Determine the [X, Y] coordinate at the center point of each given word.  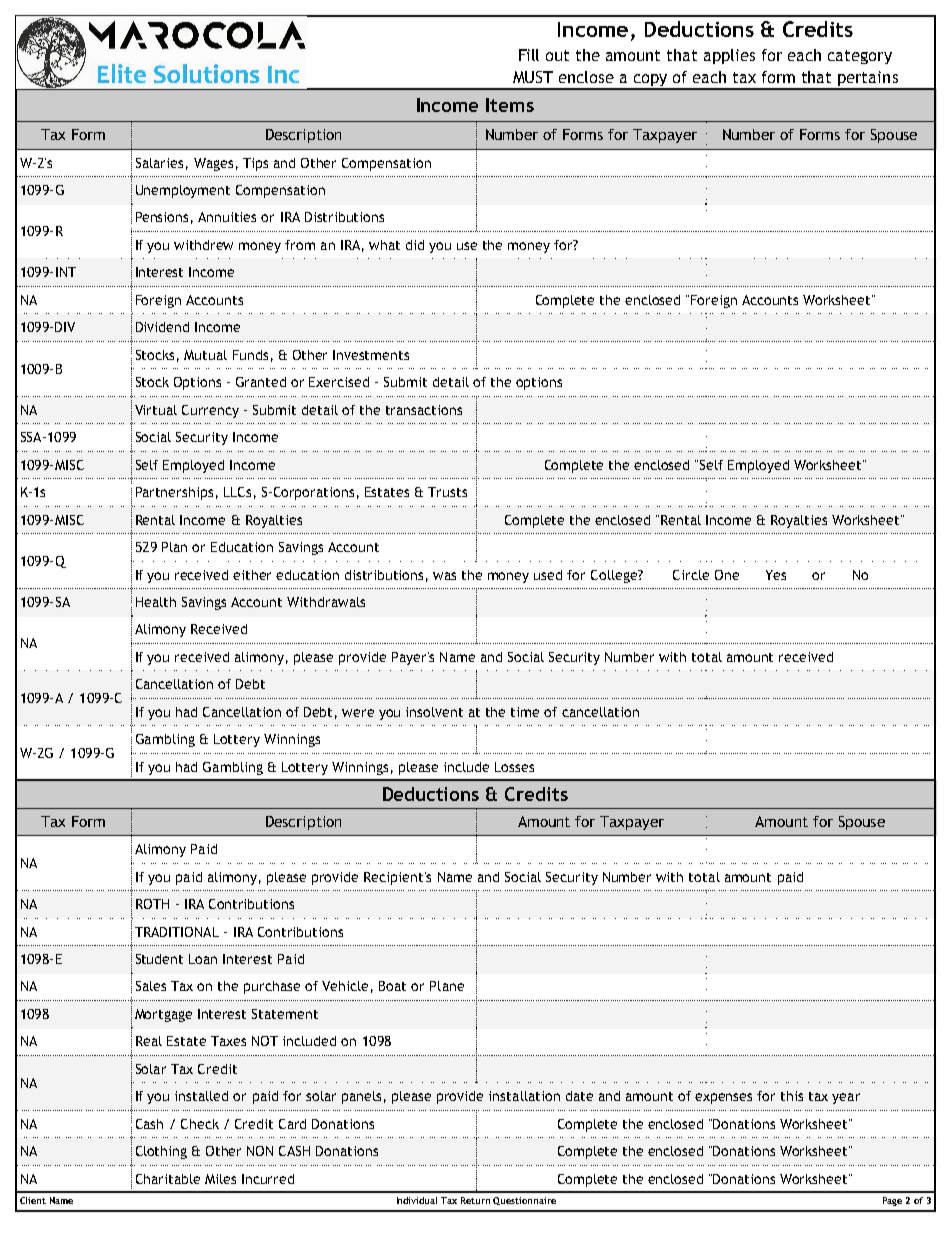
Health [156, 602]
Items [510, 105]
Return [475, 1200]
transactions [424, 410]
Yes [776, 575]
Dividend [162, 327]
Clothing [161, 1152]
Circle [691, 575]
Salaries [159, 163]
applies [729, 56]
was [444, 576]
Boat [392, 986]
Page [892, 1201]
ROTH [152, 904]
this [792, 1096]
